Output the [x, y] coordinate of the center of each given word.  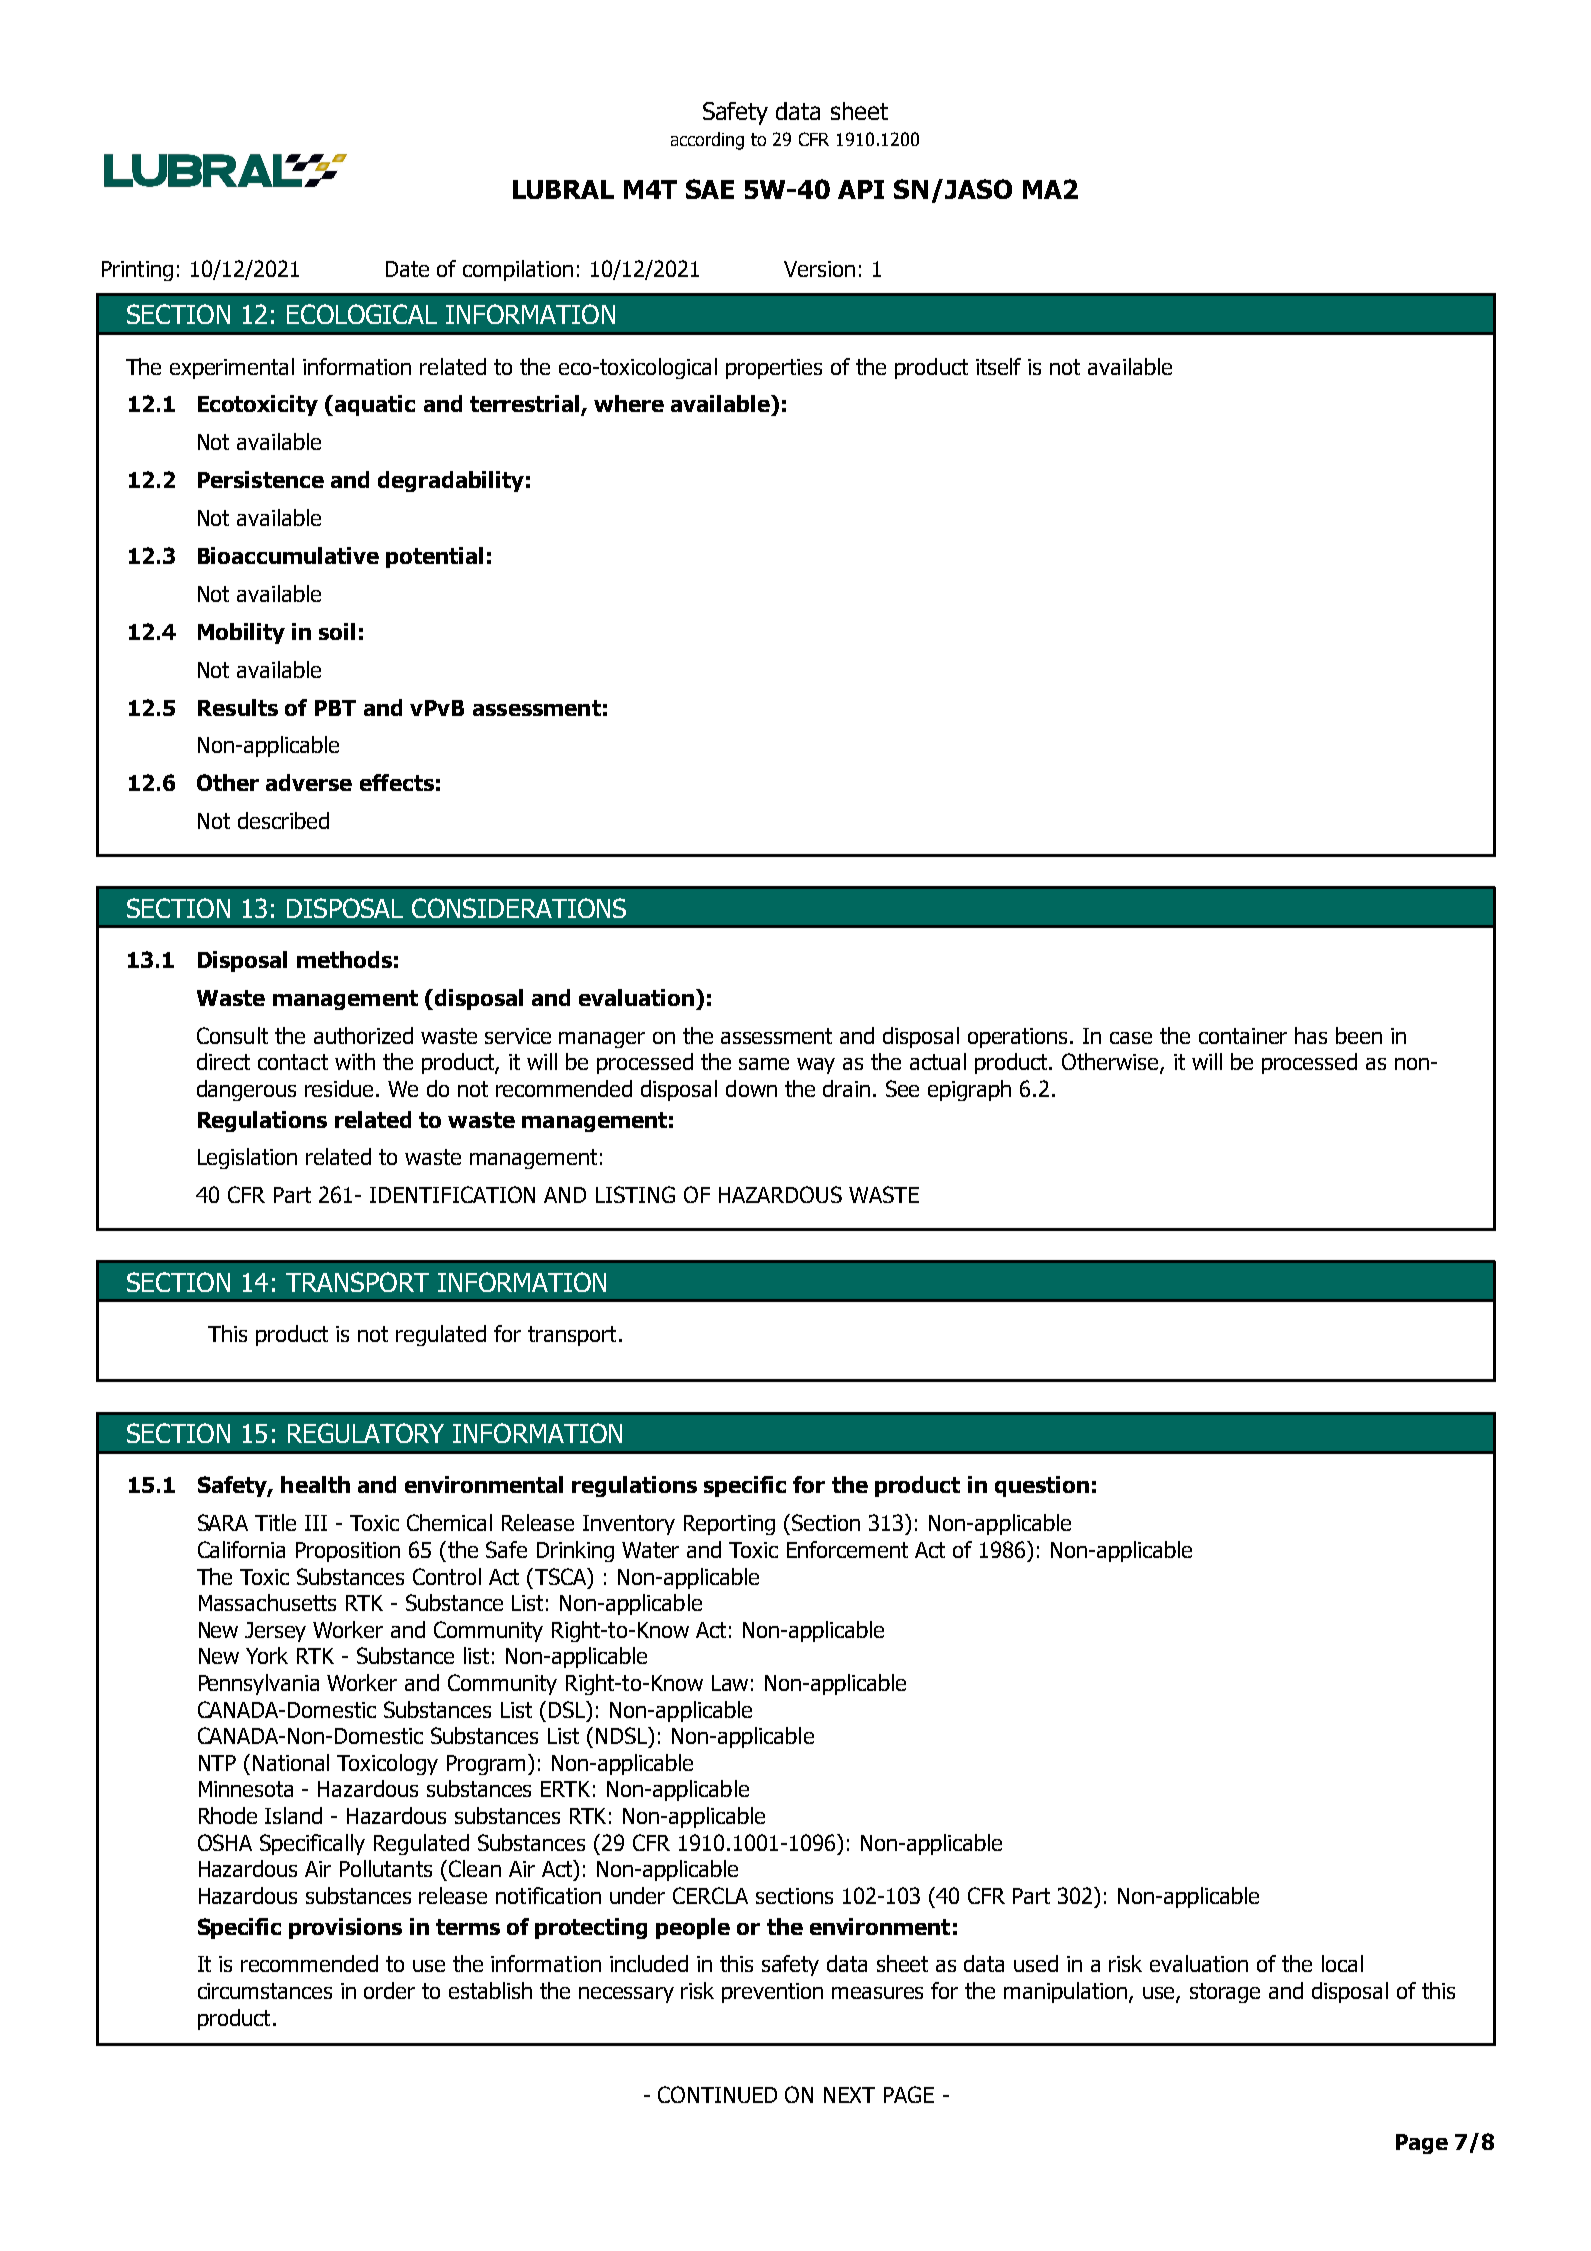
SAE [710, 189]
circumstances [265, 1991]
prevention [772, 1993]
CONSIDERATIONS [519, 908]
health [315, 1484]
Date [407, 269]
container [1243, 1036]
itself [998, 366]
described [283, 820]
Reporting [729, 1525]
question [1042, 1486]
